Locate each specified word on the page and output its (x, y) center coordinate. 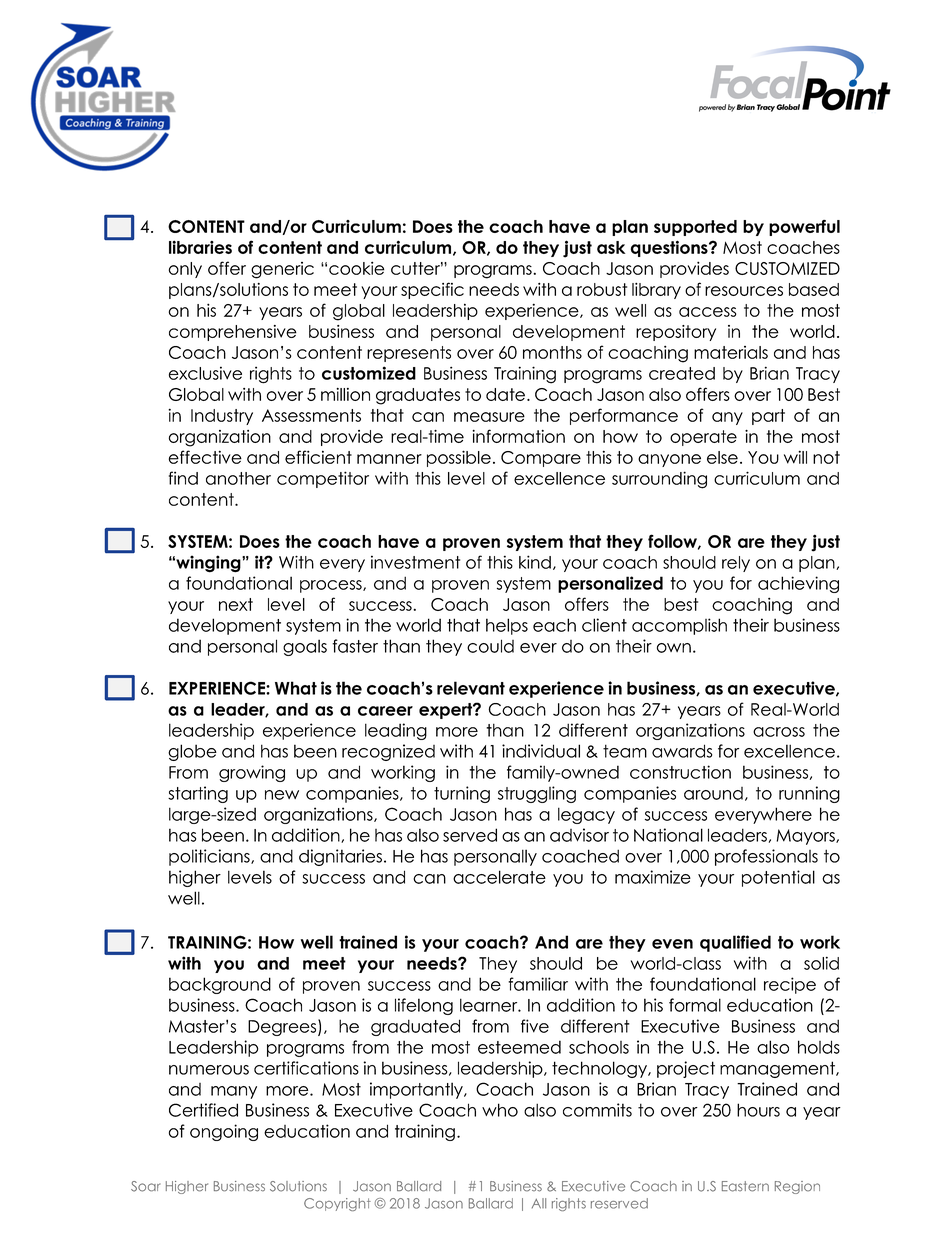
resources (744, 291)
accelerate (499, 877)
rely (736, 564)
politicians (210, 857)
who (500, 1110)
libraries (200, 247)
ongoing (224, 1132)
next (236, 604)
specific (432, 290)
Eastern (745, 1186)
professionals (766, 857)
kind (535, 562)
